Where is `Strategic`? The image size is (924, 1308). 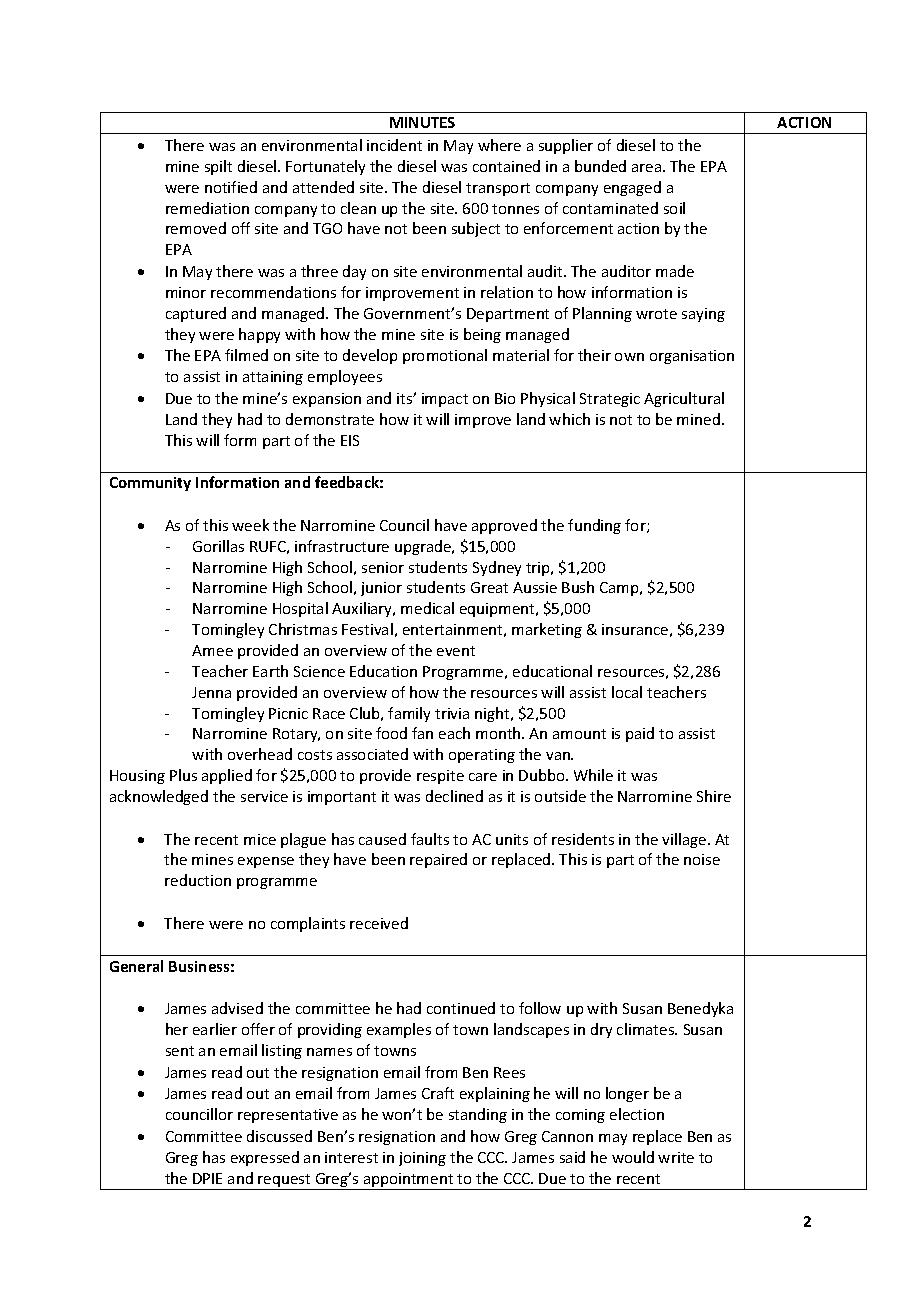
Strategic is located at coordinates (610, 400).
